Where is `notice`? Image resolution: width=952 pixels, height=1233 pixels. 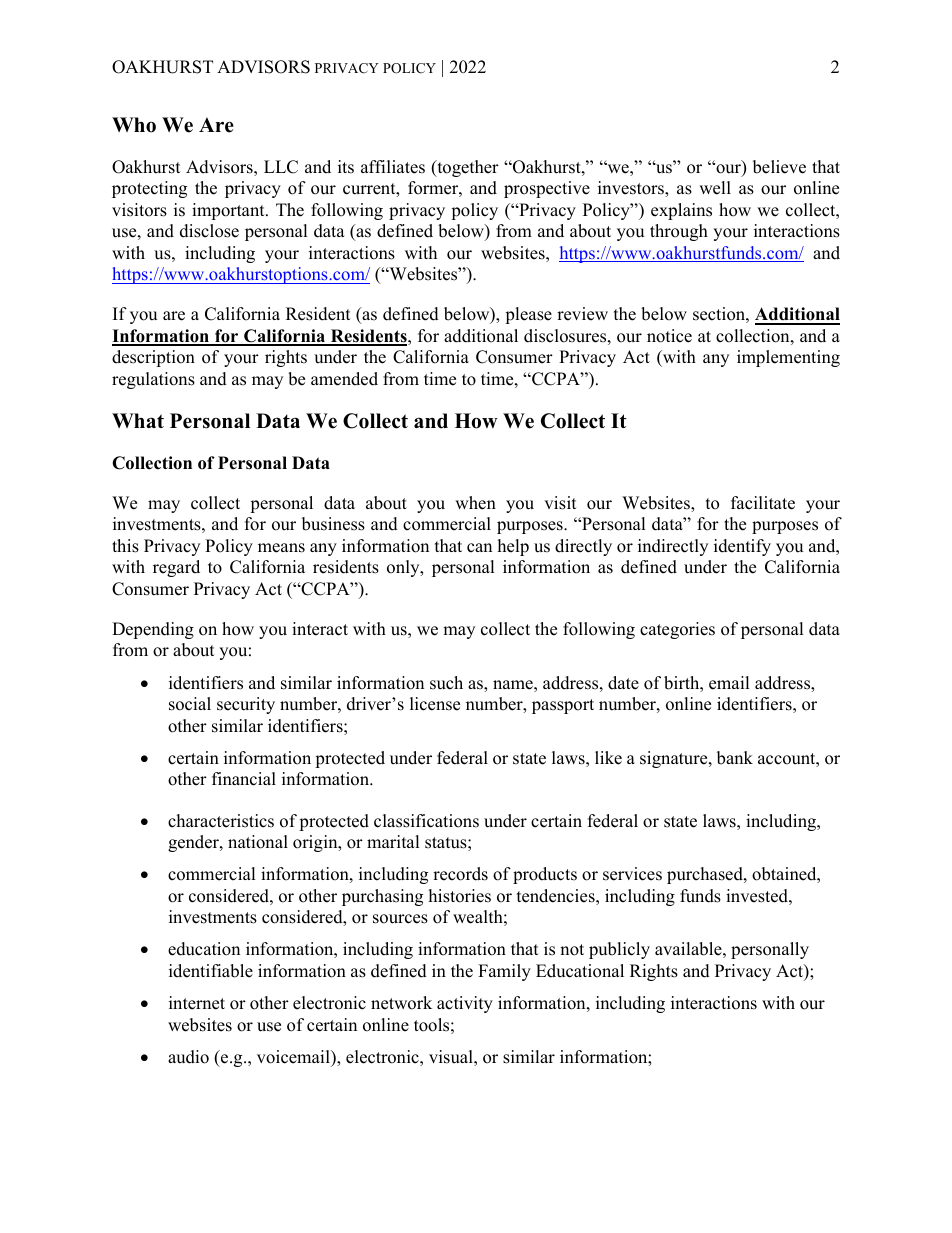
notice is located at coordinates (669, 336).
